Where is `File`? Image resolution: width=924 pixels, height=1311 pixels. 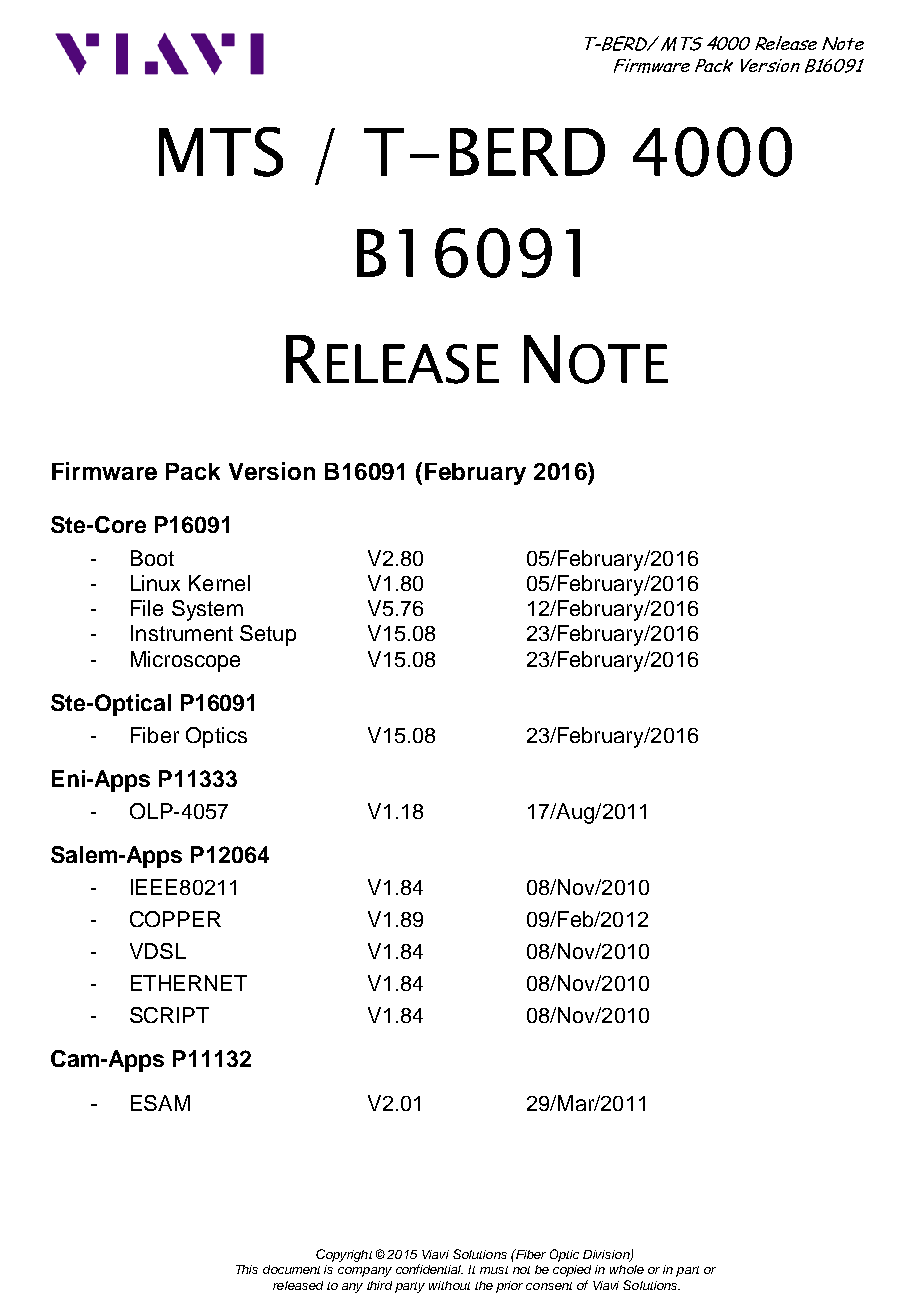
File is located at coordinates (147, 608).
